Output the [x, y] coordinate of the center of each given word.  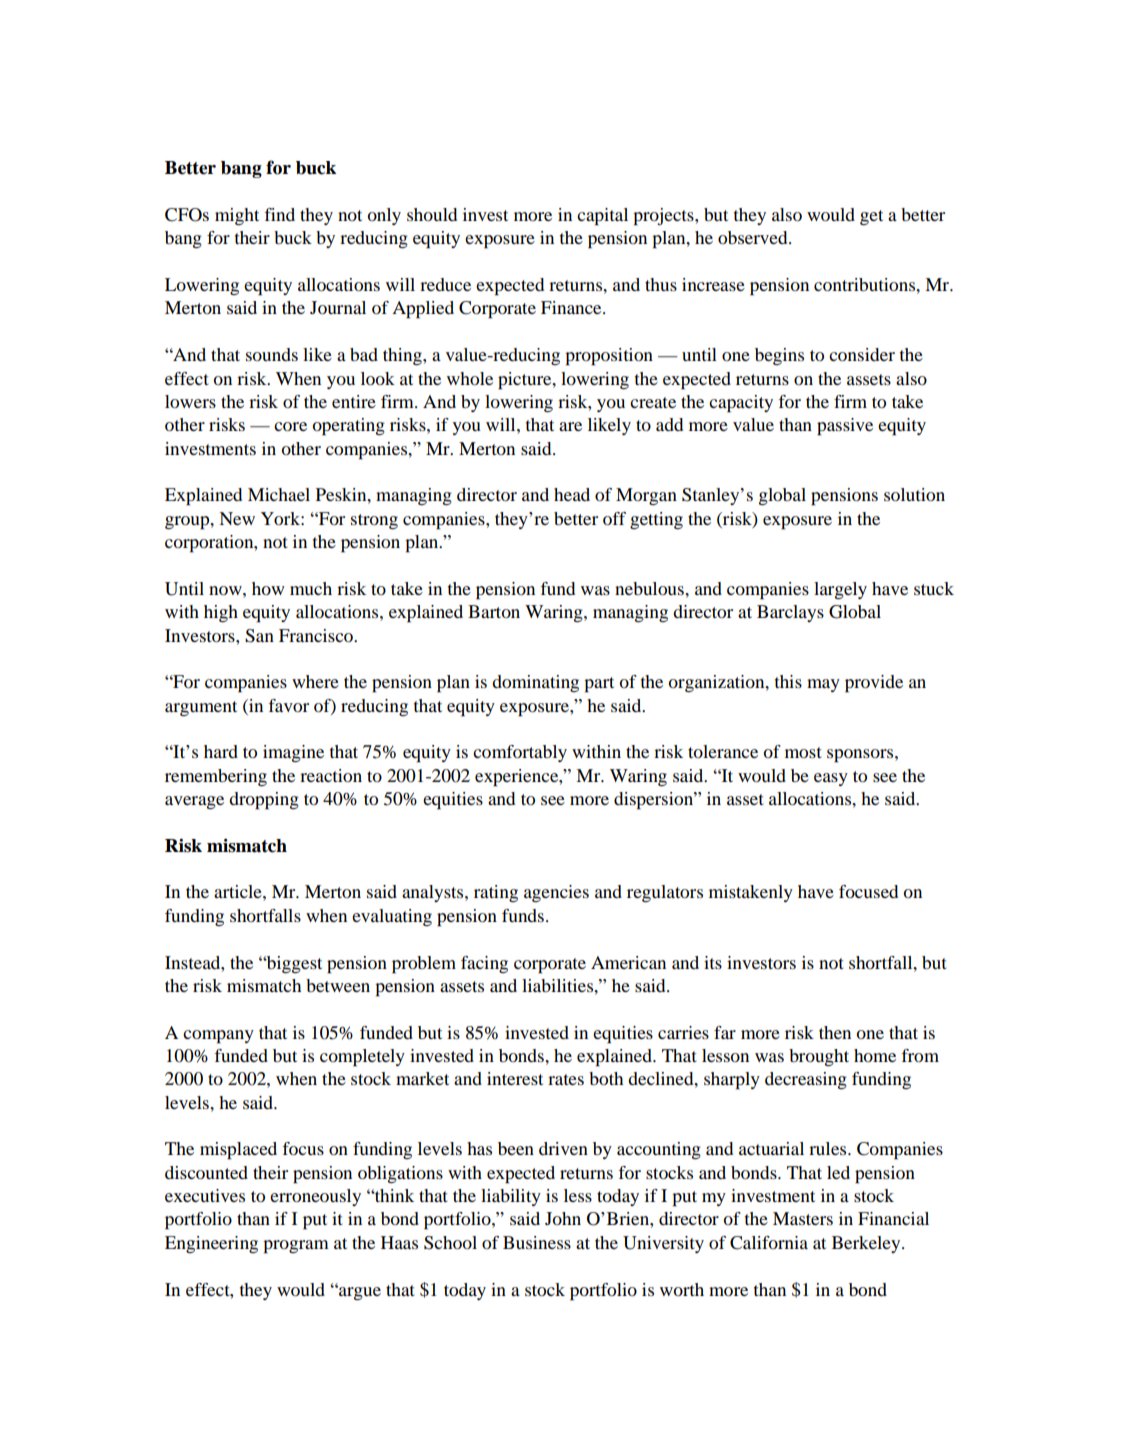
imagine [293, 753]
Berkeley [867, 1244]
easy [831, 779]
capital [602, 217]
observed [754, 237]
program [296, 1247]
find [279, 214]
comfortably [520, 753]
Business [537, 1242]
